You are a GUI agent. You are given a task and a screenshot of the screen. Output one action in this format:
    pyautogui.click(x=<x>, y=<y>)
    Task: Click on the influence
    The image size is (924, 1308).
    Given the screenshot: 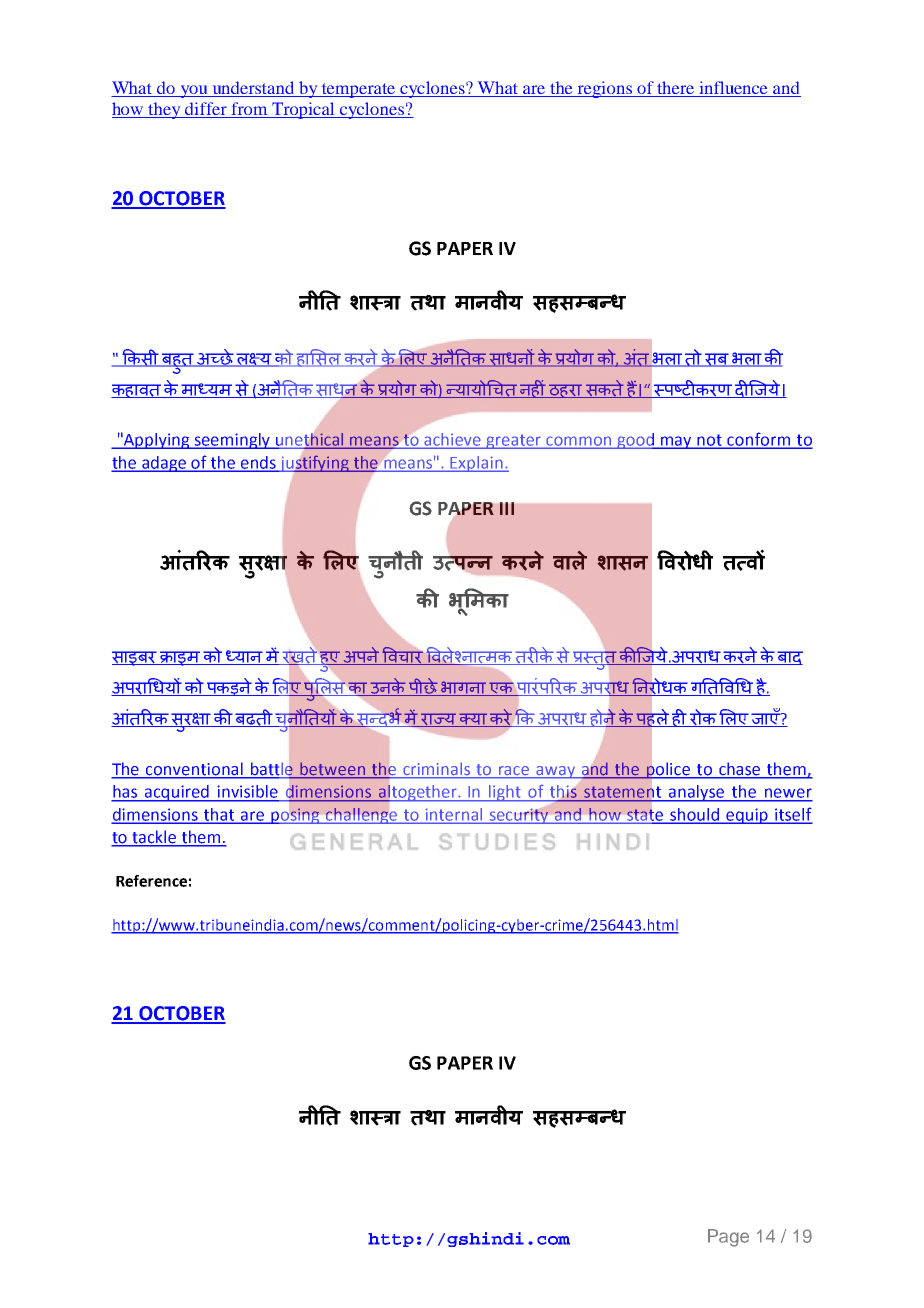 What is the action you would take?
    pyautogui.click(x=733, y=87)
